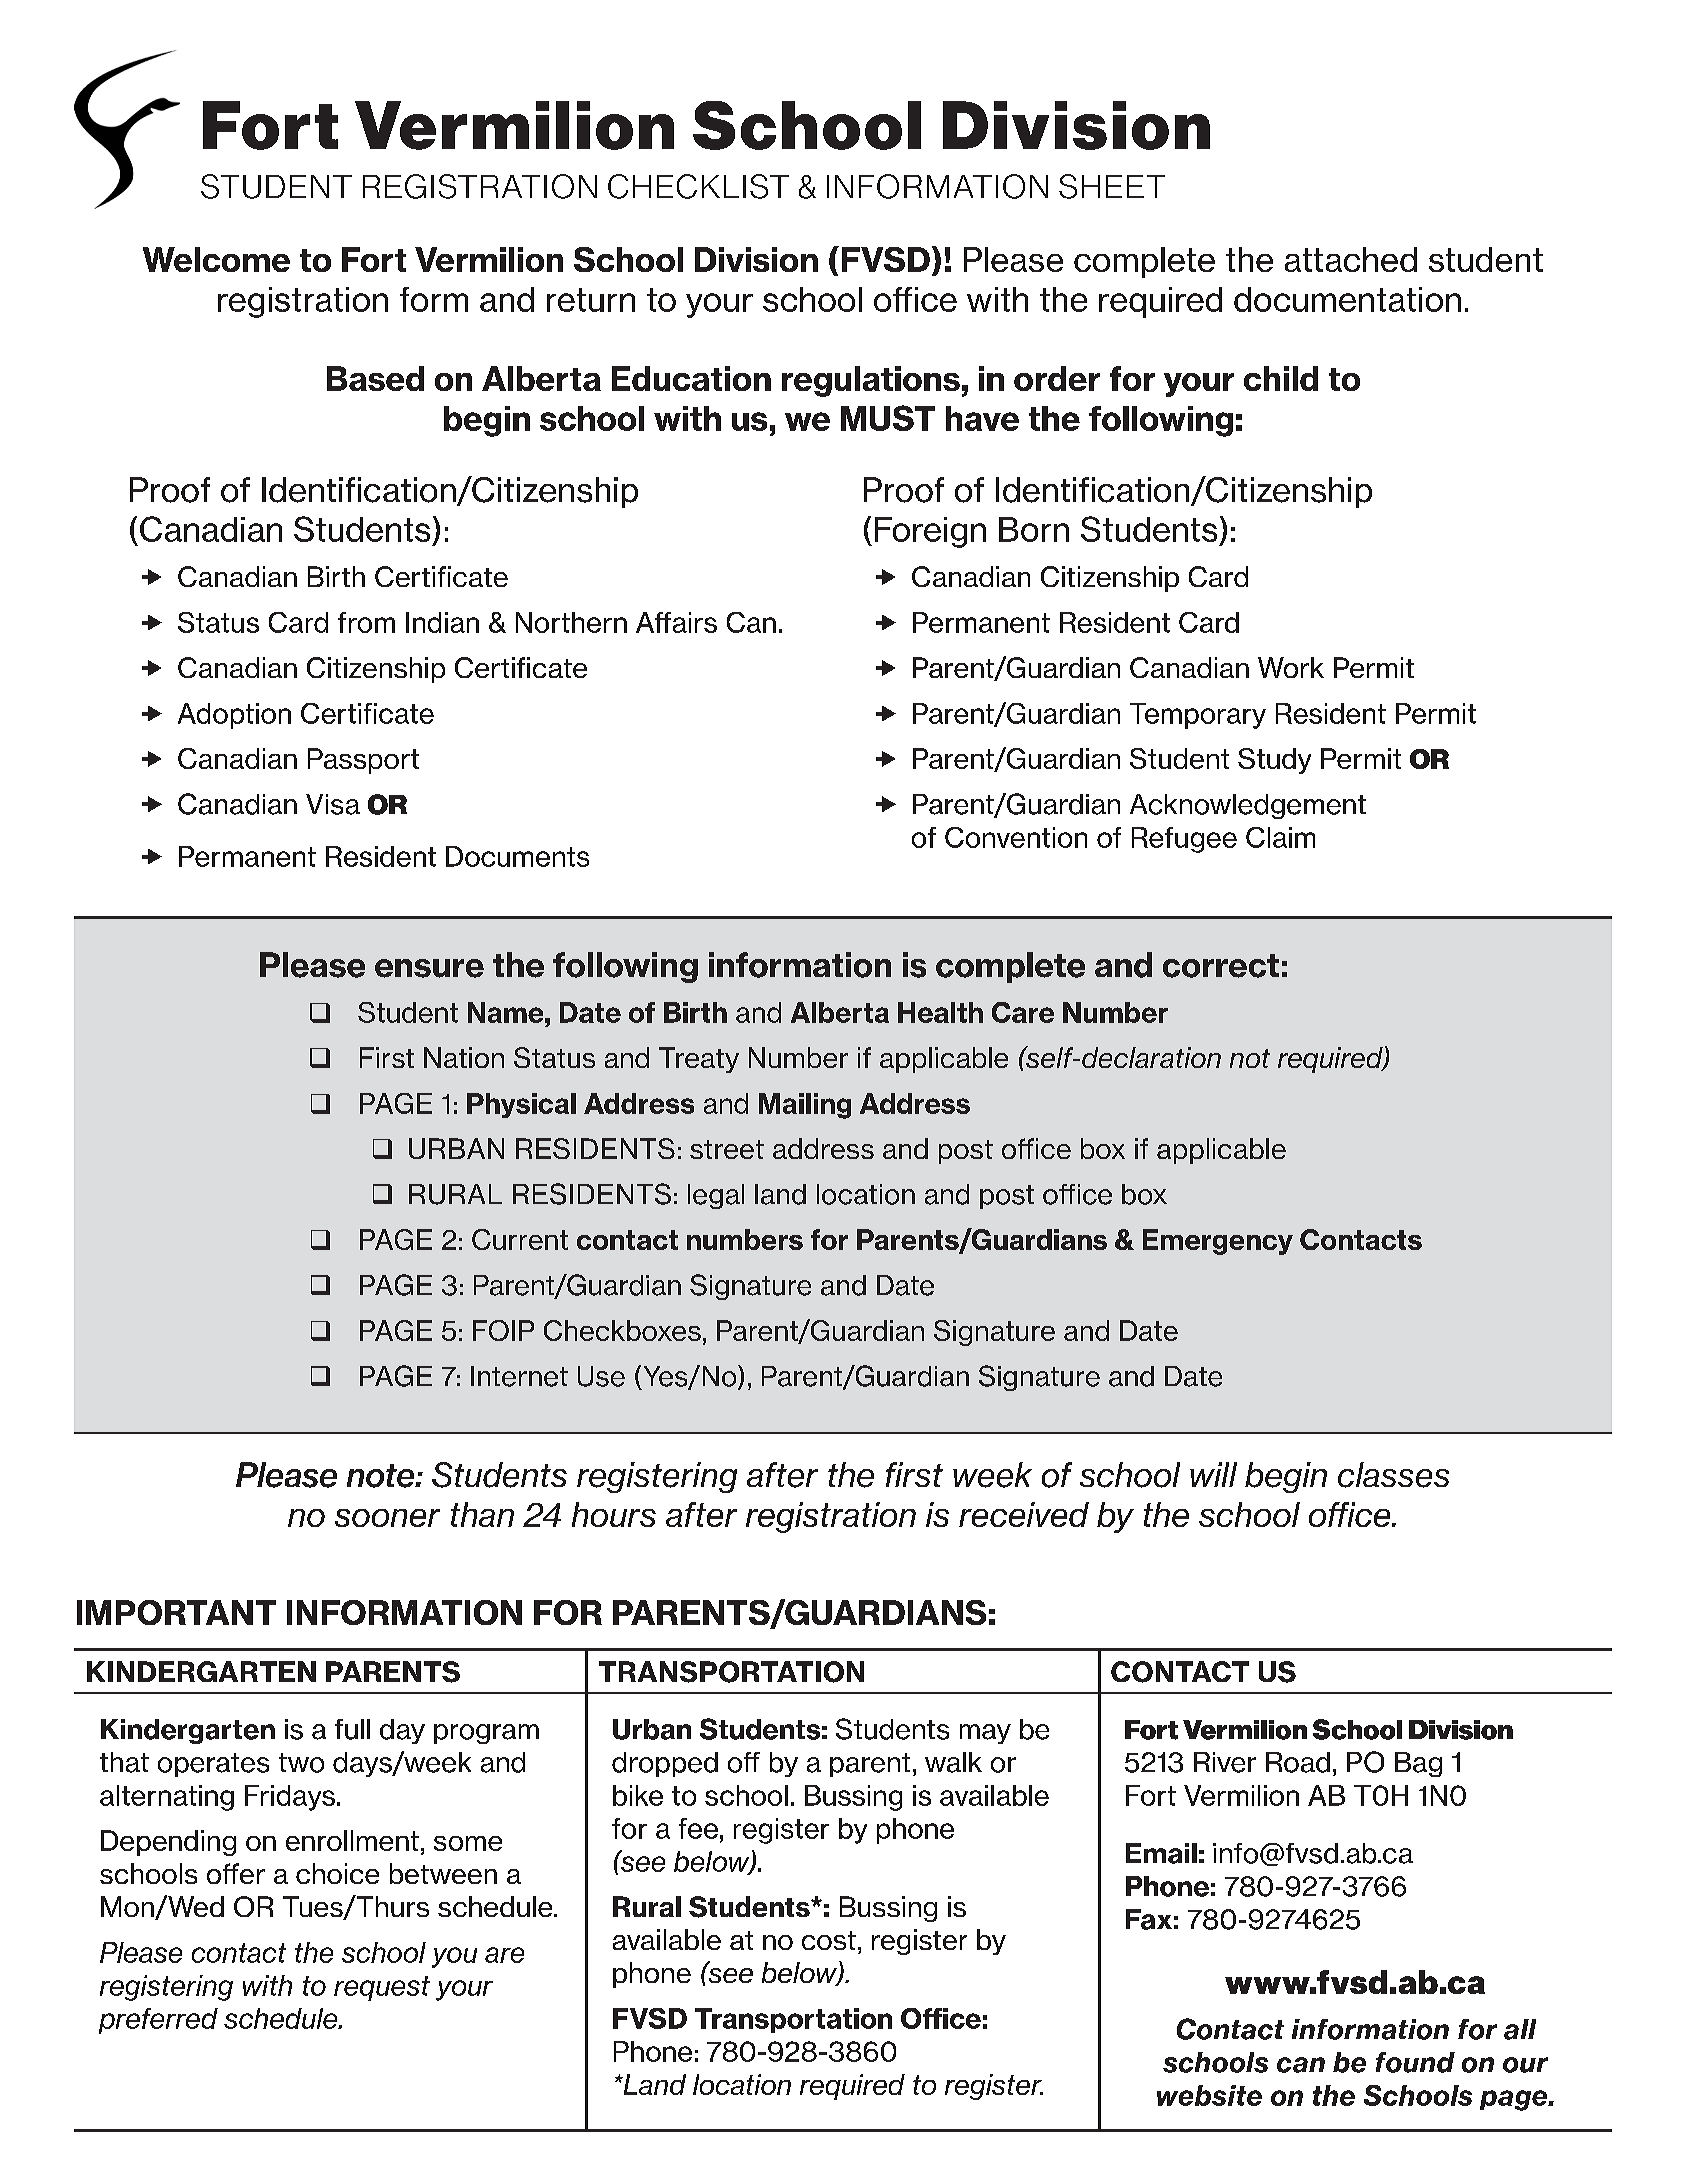 The width and height of the image is (1686, 2182). What do you see at coordinates (1415, 2062) in the image?
I see `found` at bounding box center [1415, 2062].
